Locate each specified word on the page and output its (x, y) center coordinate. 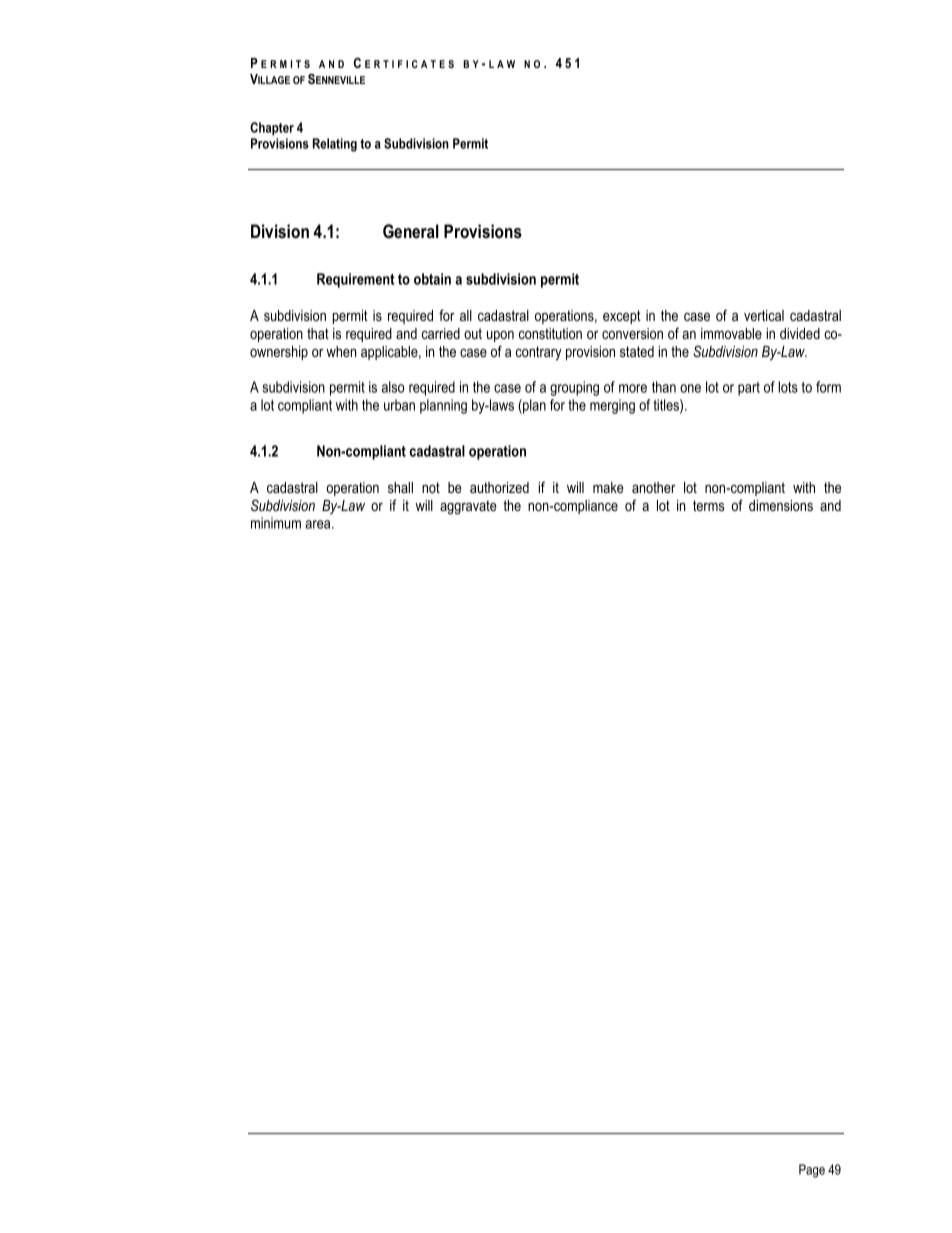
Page (812, 1171)
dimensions (781, 505)
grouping (574, 388)
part (749, 389)
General (411, 231)
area (319, 524)
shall (400, 487)
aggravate (468, 507)
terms (709, 505)
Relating (335, 145)
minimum (276, 523)
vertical (764, 315)
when (341, 351)
